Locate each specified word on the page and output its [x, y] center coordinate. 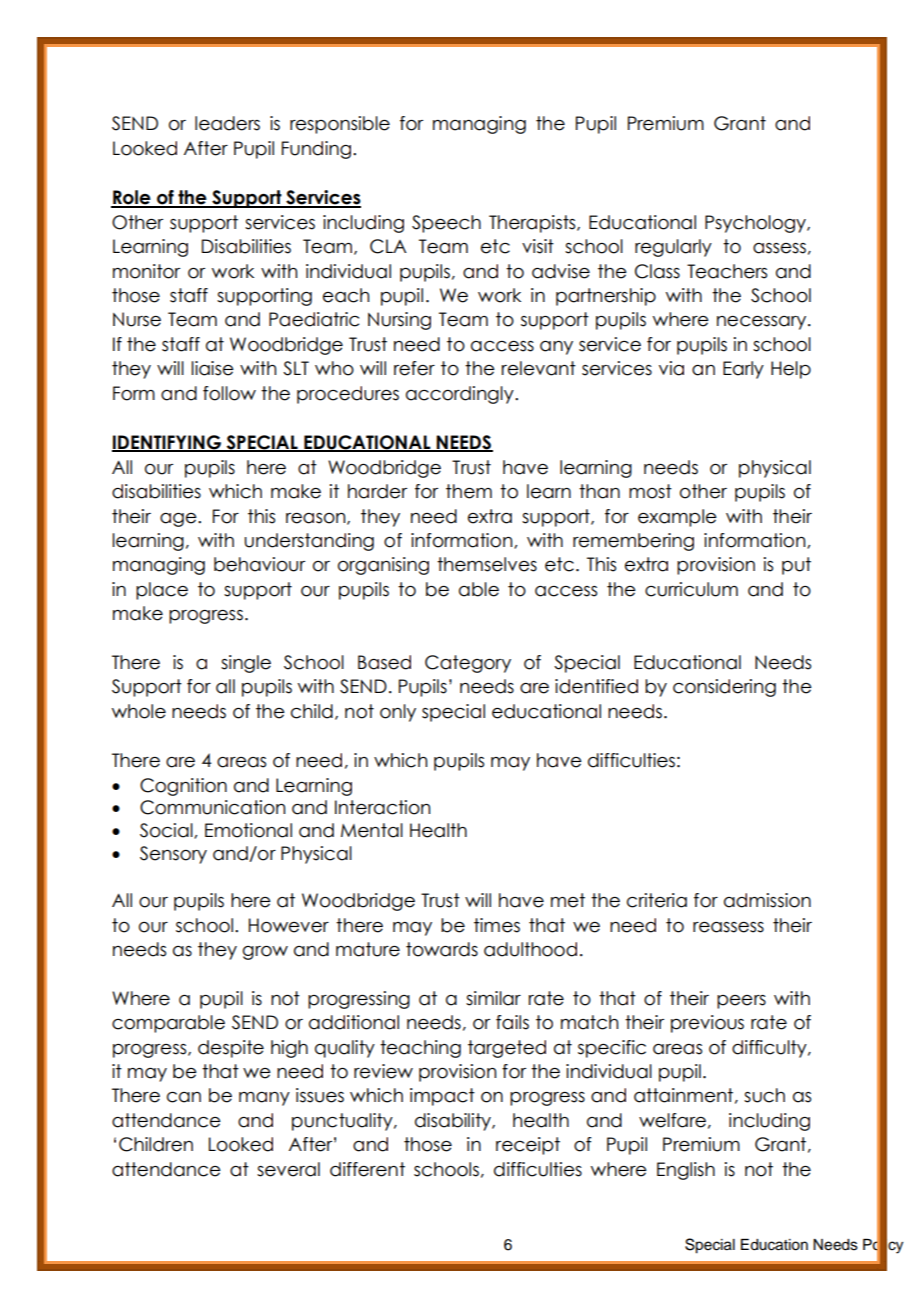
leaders [227, 123]
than [599, 491]
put [796, 566]
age [179, 520]
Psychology [756, 224]
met [568, 900]
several [288, 1169]
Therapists [533, 224]
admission [767, 900]
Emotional [248, 830]
